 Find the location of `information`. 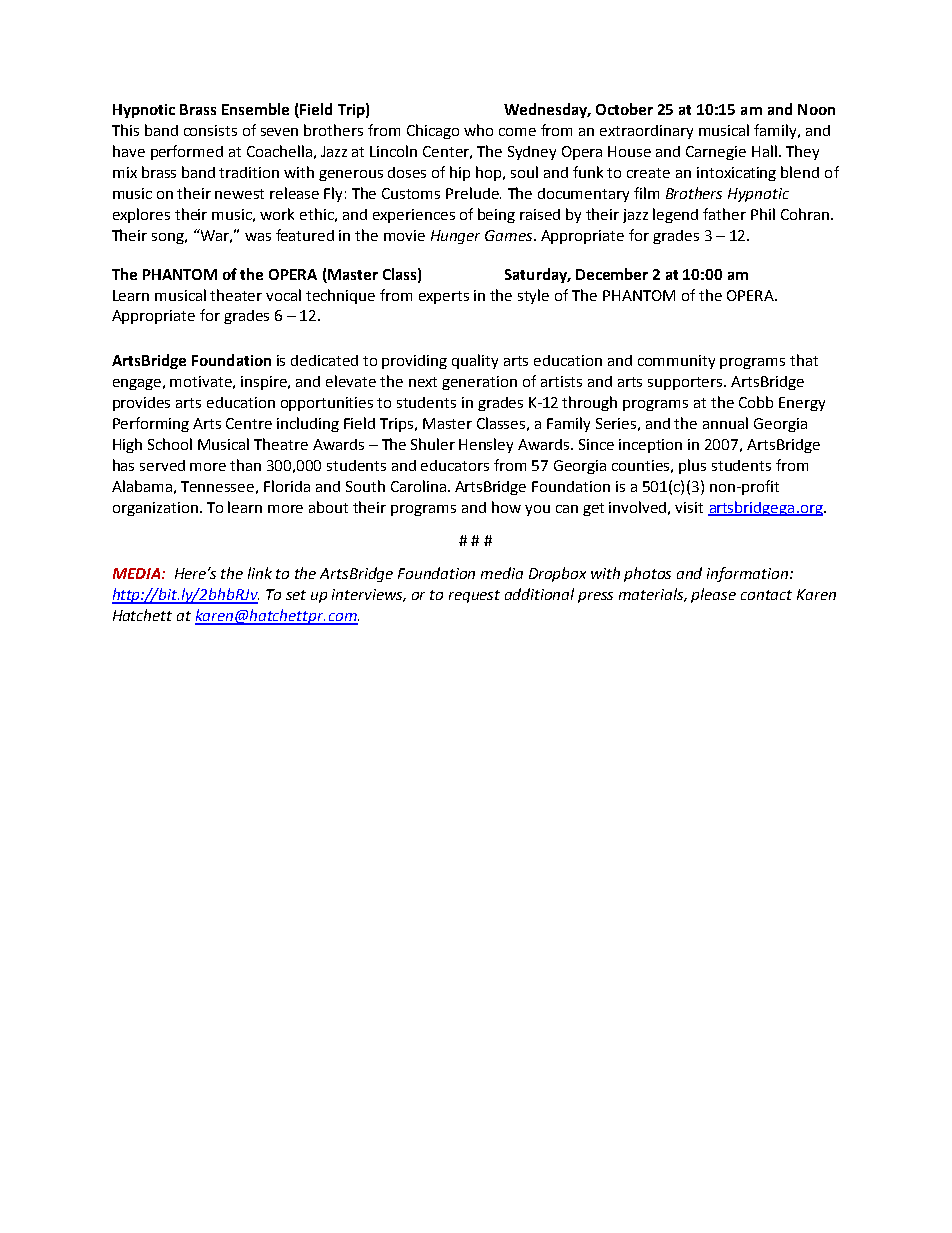

information is located at coordinates (749, 574).
